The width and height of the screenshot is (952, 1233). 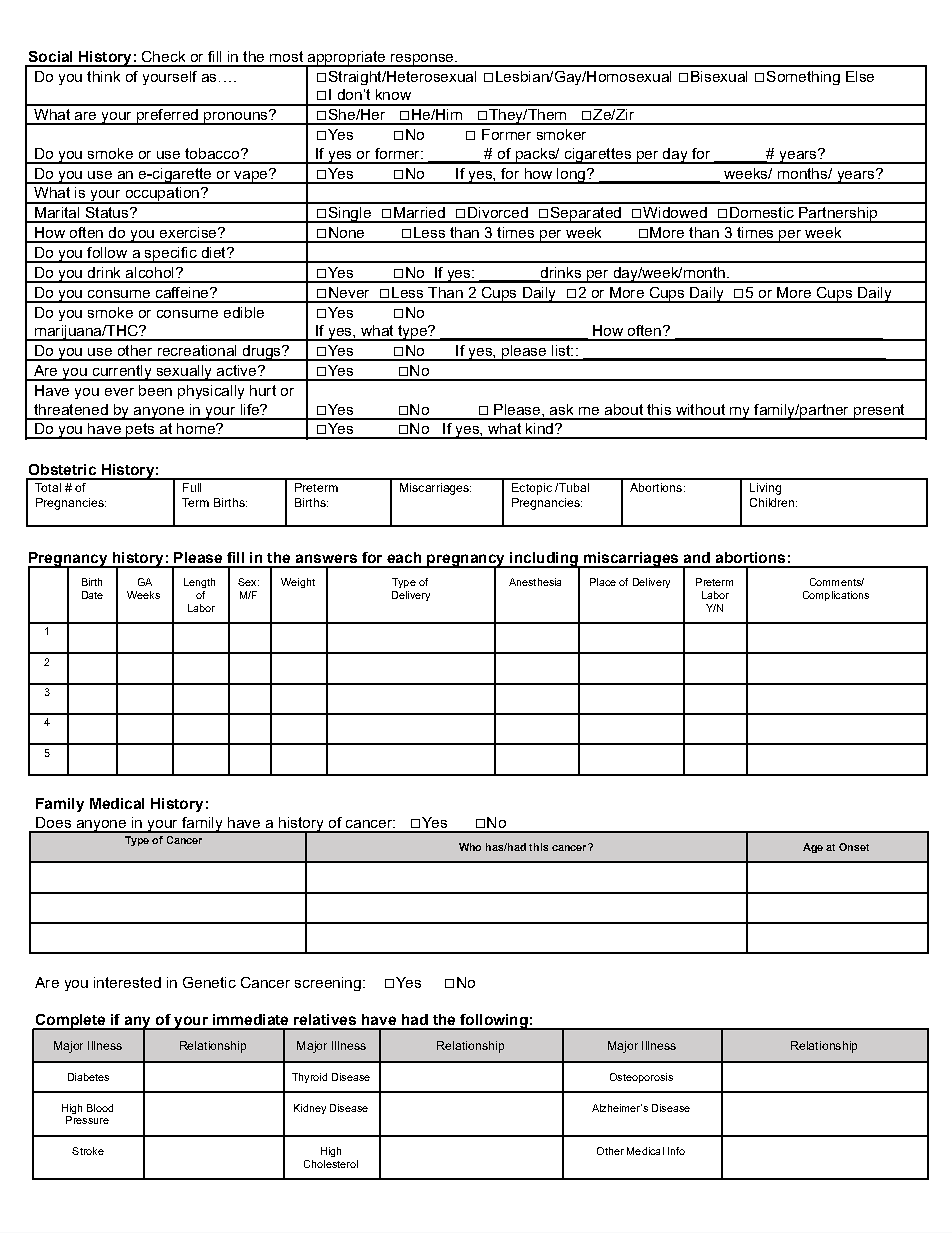 What do you see at coordinates (470, 847) in the screenshot?
I see `Who` at bounding box center [470, 847].
